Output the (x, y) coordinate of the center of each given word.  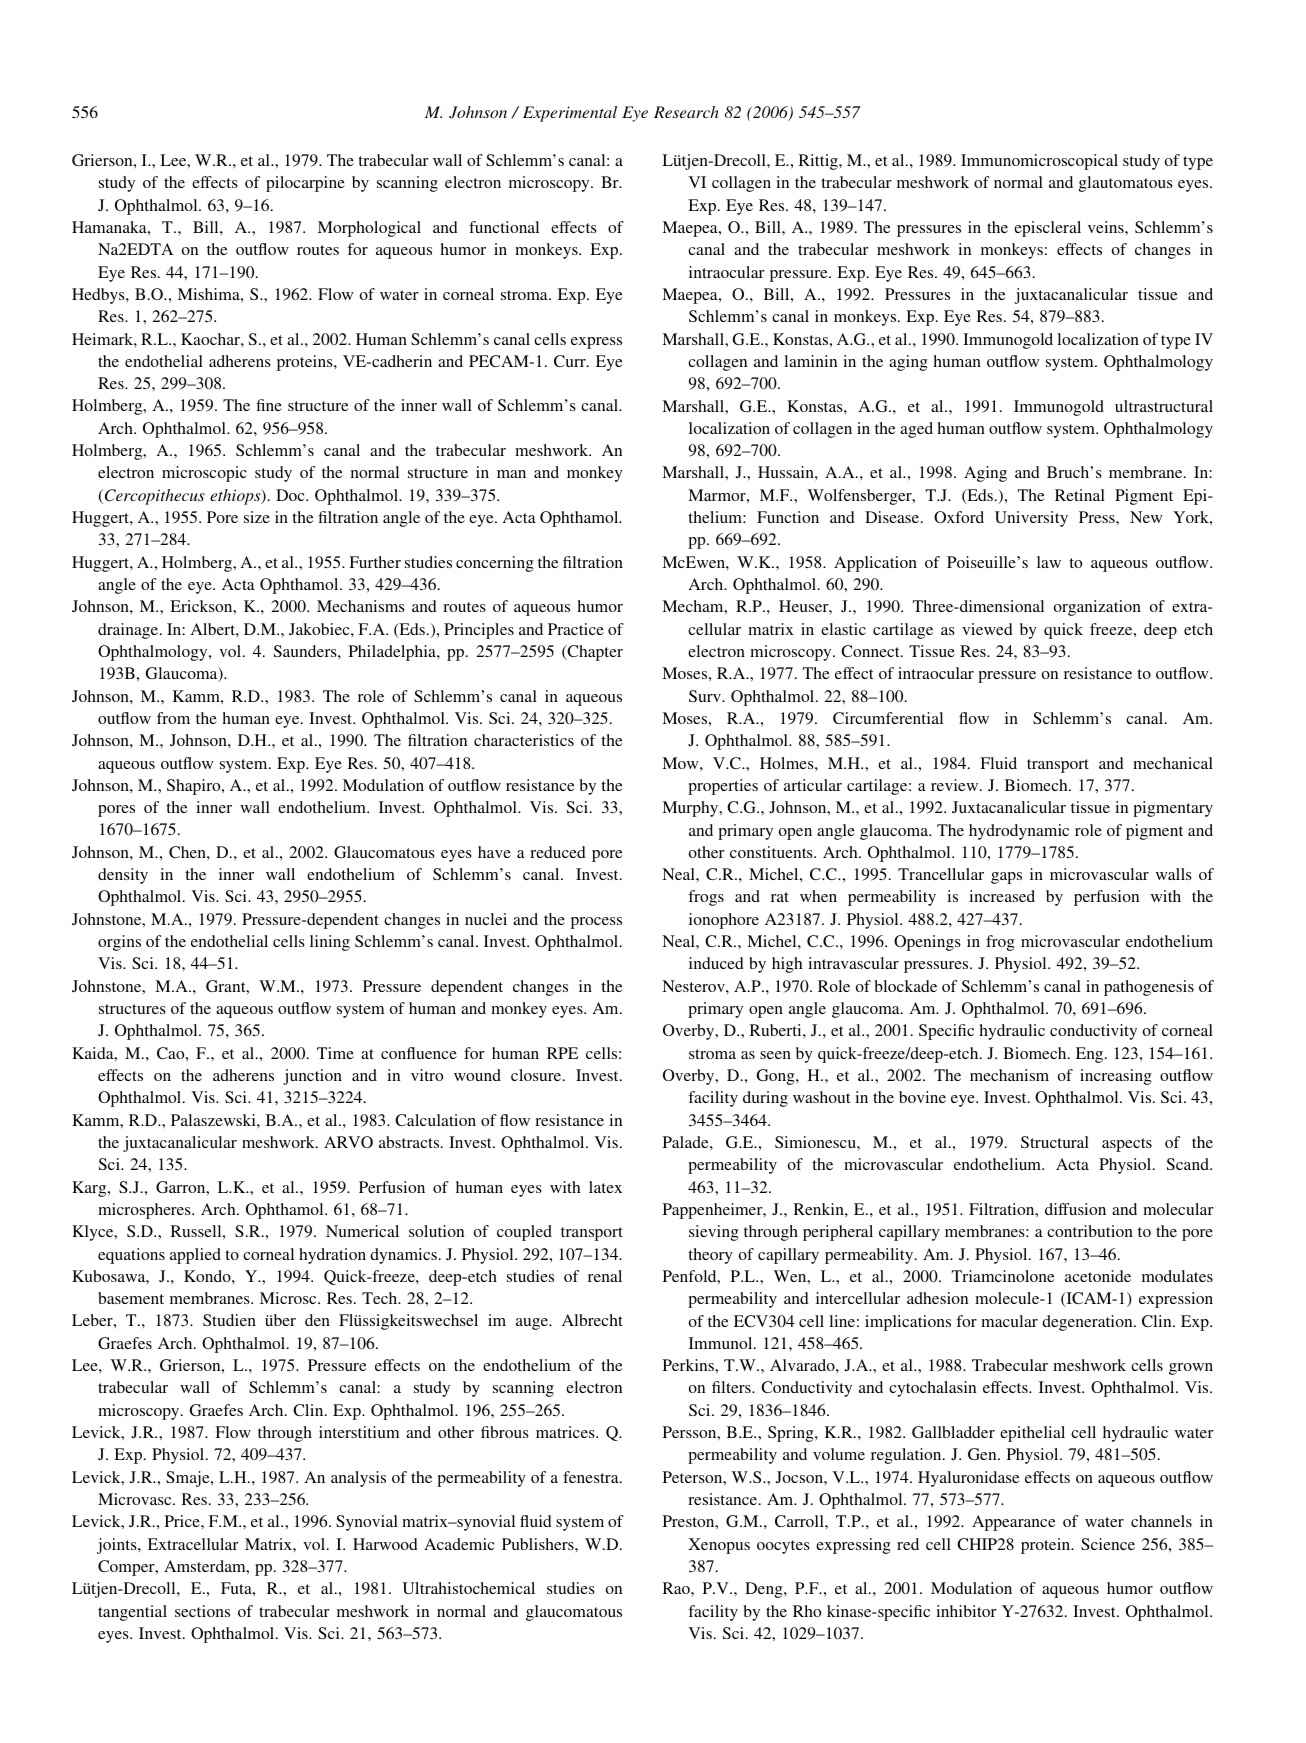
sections (202, 1611)
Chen (188, 852)
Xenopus (719, 1546)
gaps (1006, 878)
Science (1108, 1544)
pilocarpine (305, 184)
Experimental (570, 114)
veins (1107, 227)
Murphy (691, 809)
